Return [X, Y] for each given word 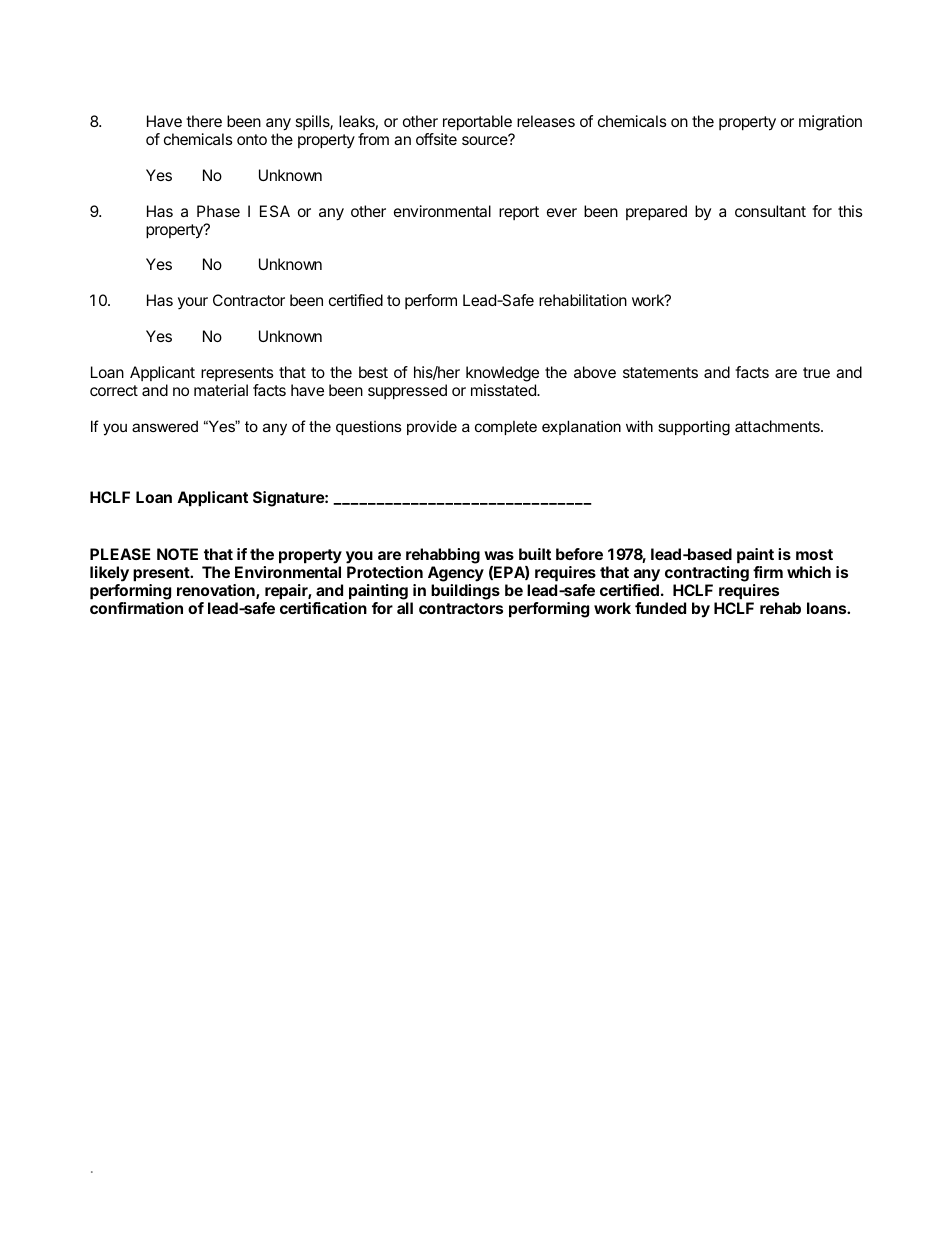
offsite [436, 139]
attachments [778, 426]
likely [109, 574]
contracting [707, 574]
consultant [770, 211]
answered [165, 426]
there [204, 121]
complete [506, 428]
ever [562, 212]
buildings [465, 592]
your [193, 303]
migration [830, 123]
